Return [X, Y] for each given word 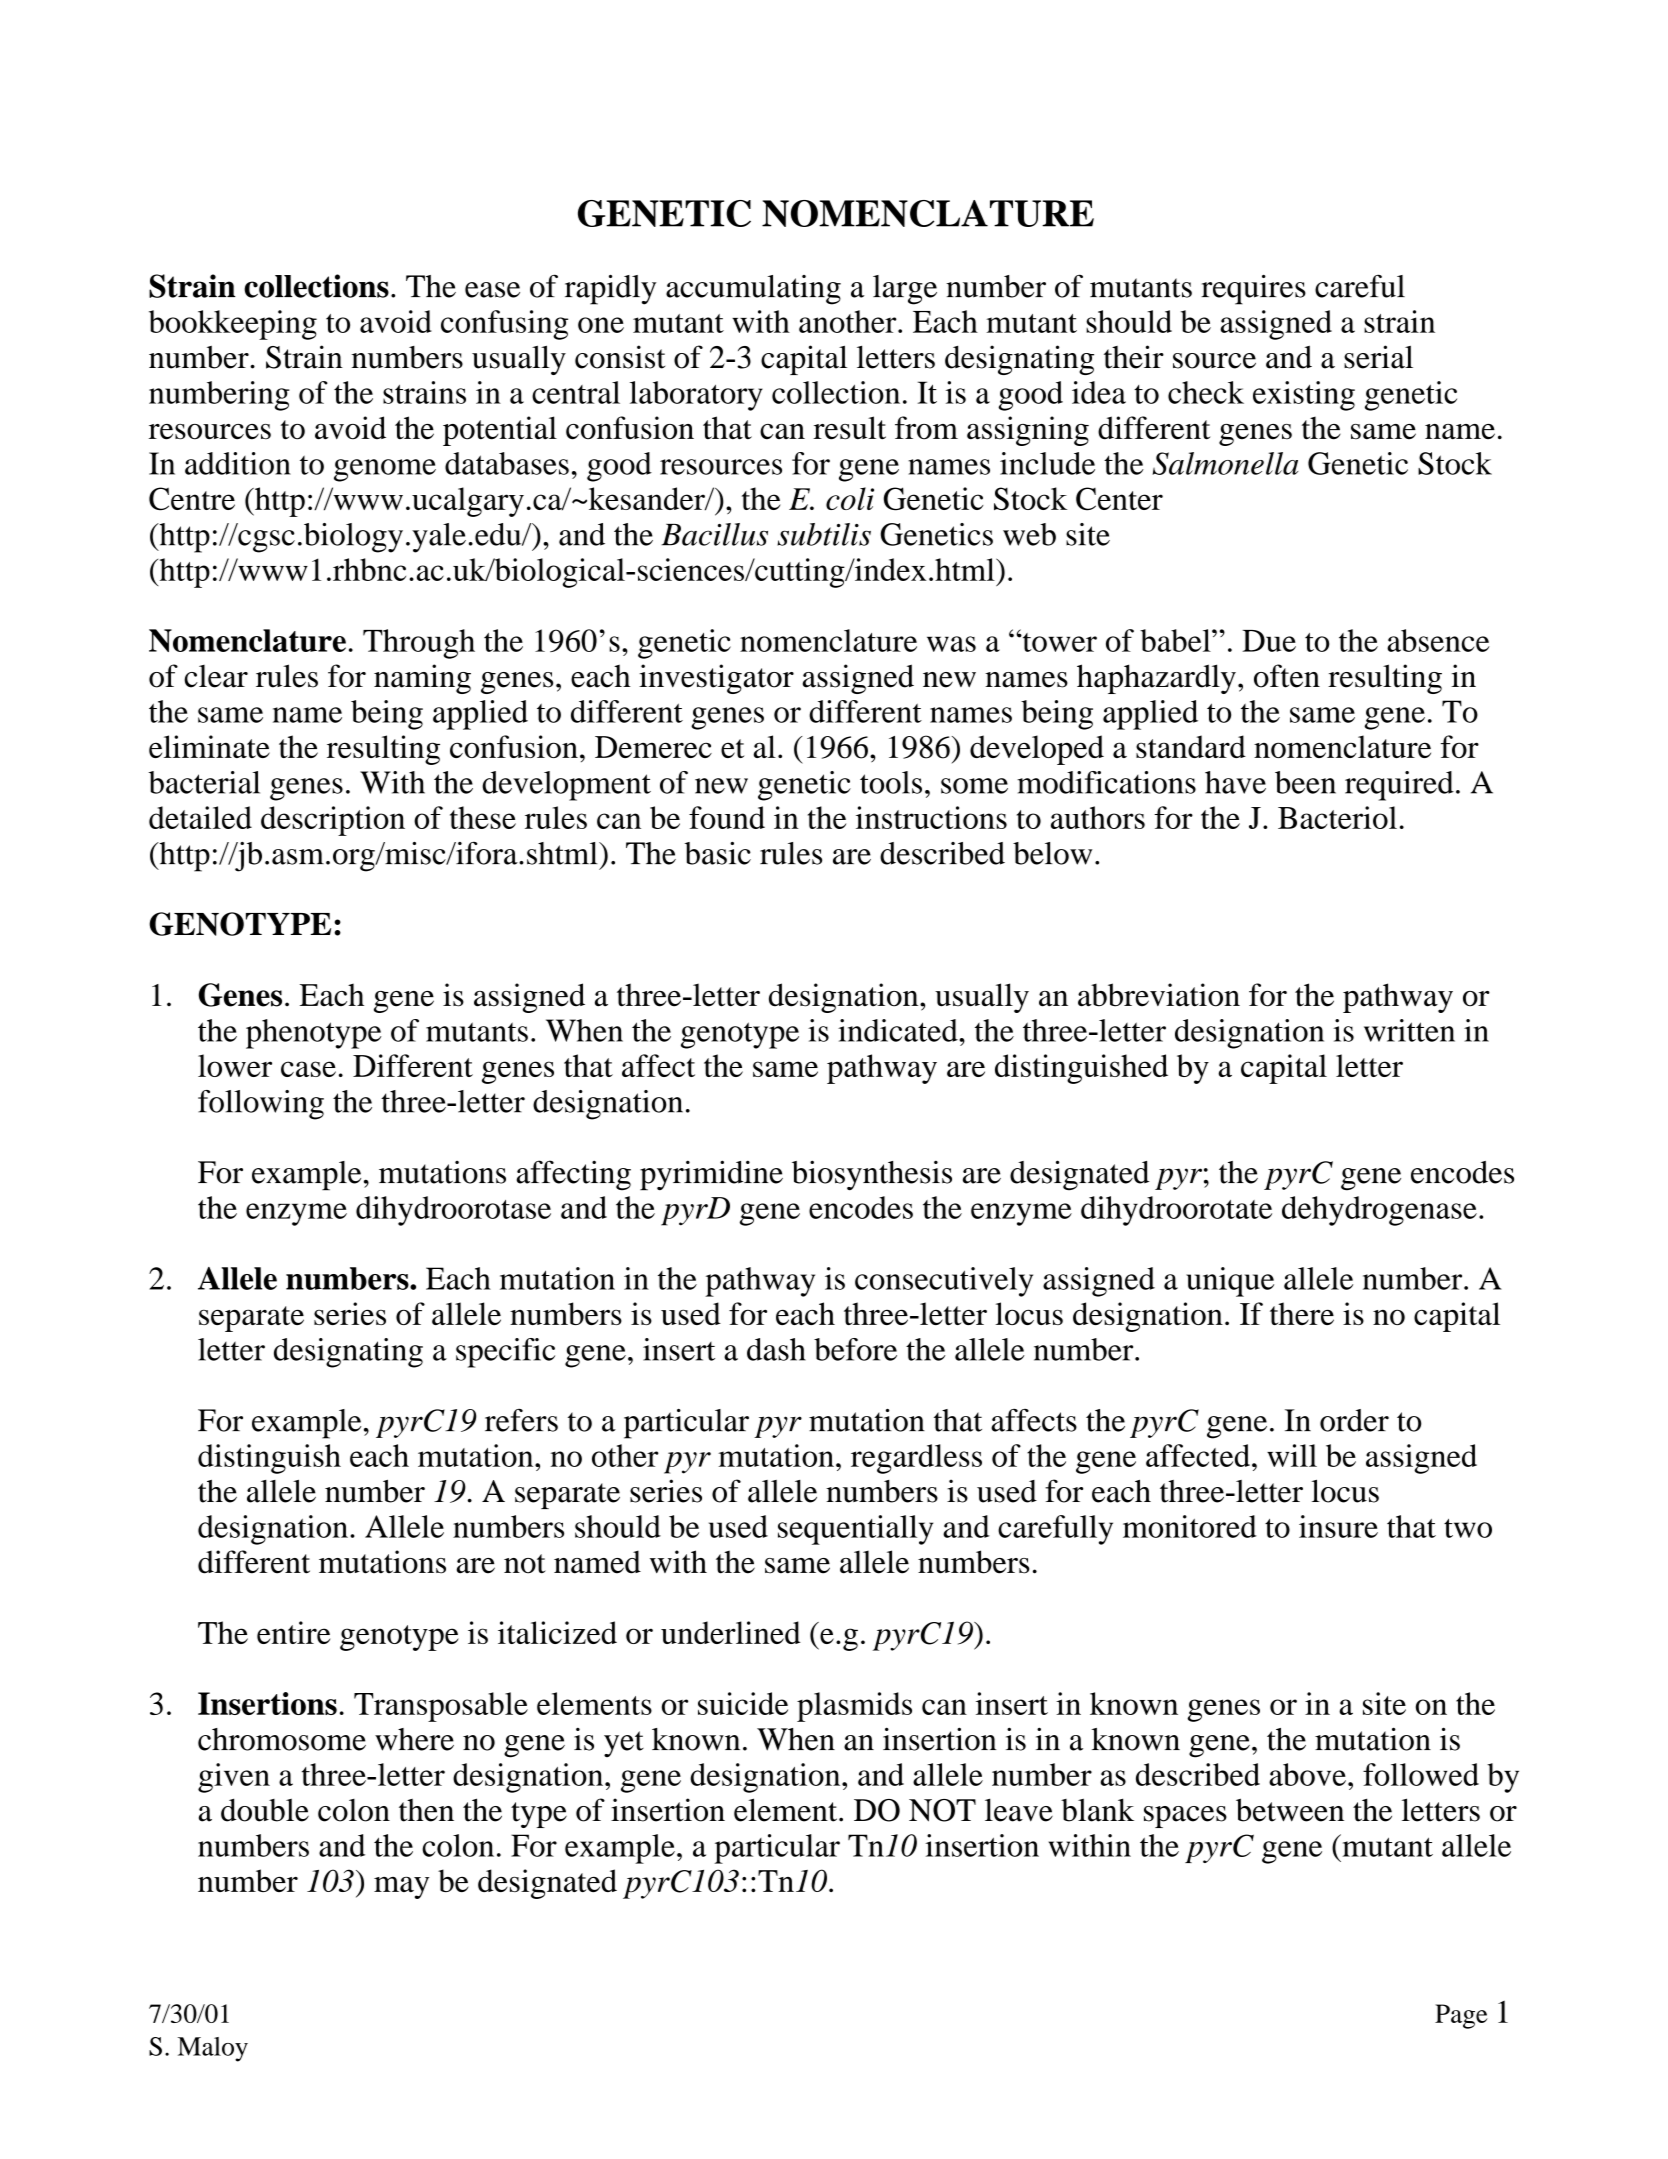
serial [1378, 357]
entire [293, 1632]
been [1305, 782]
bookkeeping [233, 325]
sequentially [855, 1530]
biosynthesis [872, 1175]
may [401, 1888]
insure [1338, 1526]
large [905, 290]
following [261, 1105]
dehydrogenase [1379, 1211]
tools [891, 782]
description [333, 821]
